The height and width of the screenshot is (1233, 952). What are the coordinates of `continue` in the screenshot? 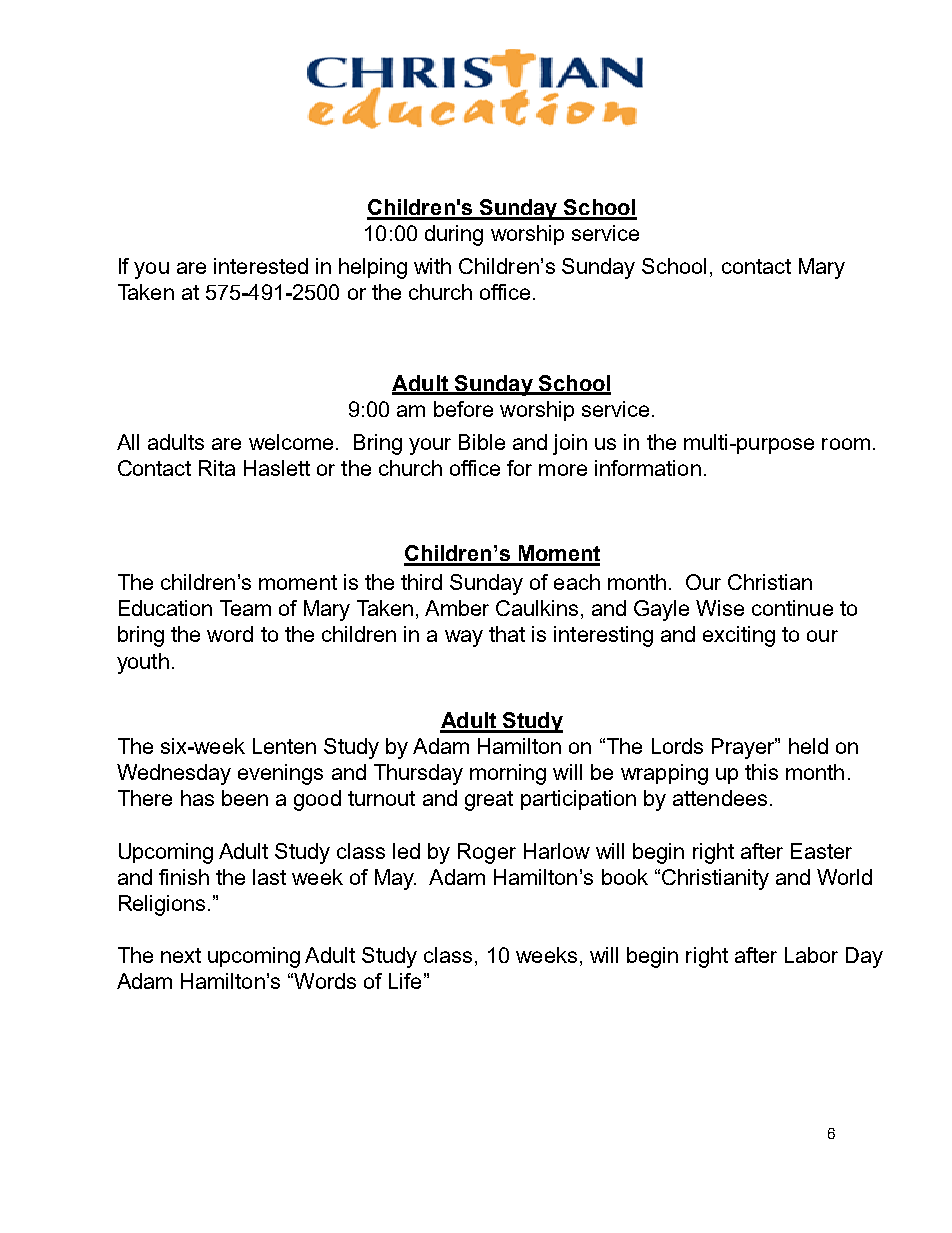 It's located at (792, 608).
